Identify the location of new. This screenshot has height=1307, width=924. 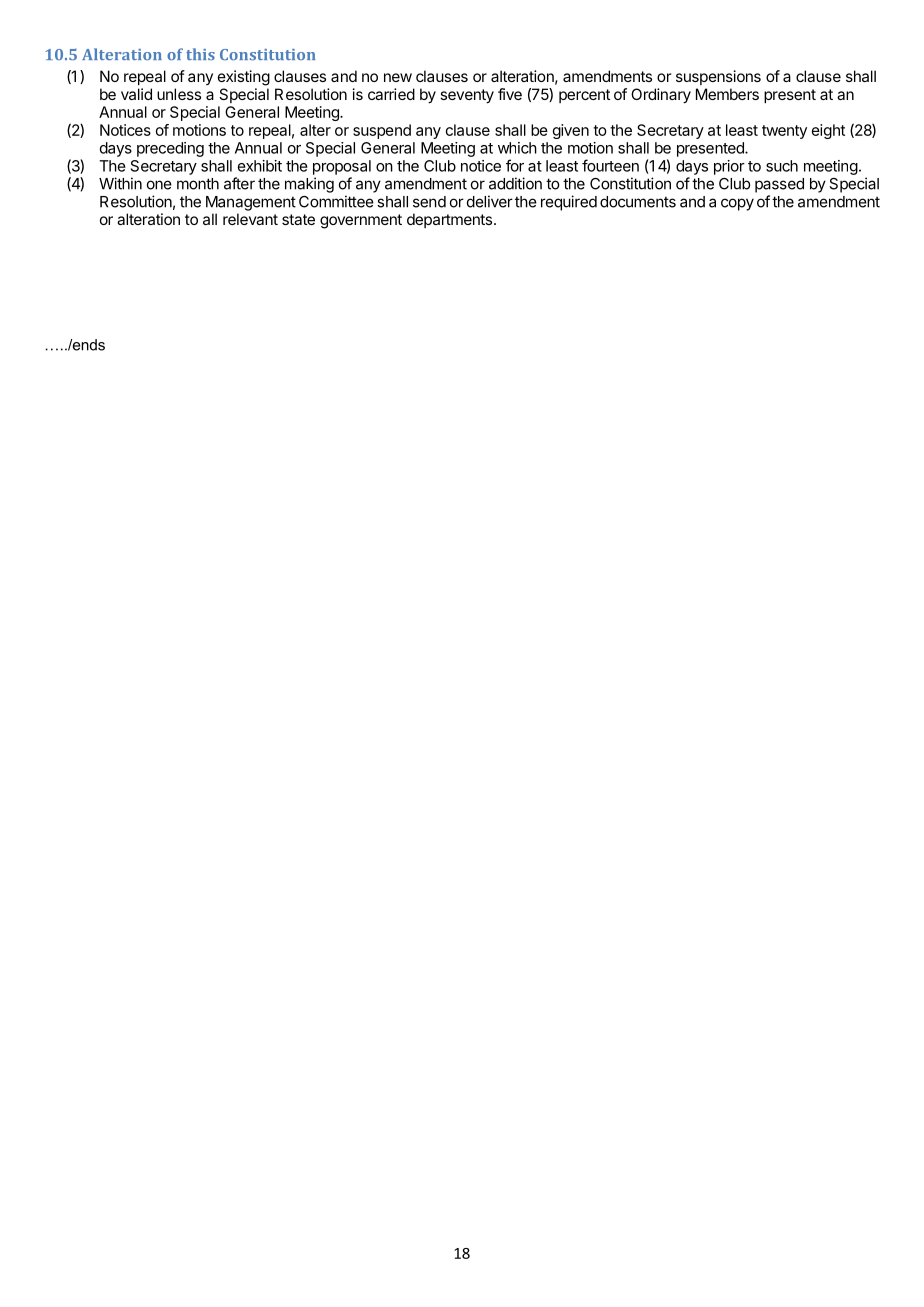
(398, 77).
